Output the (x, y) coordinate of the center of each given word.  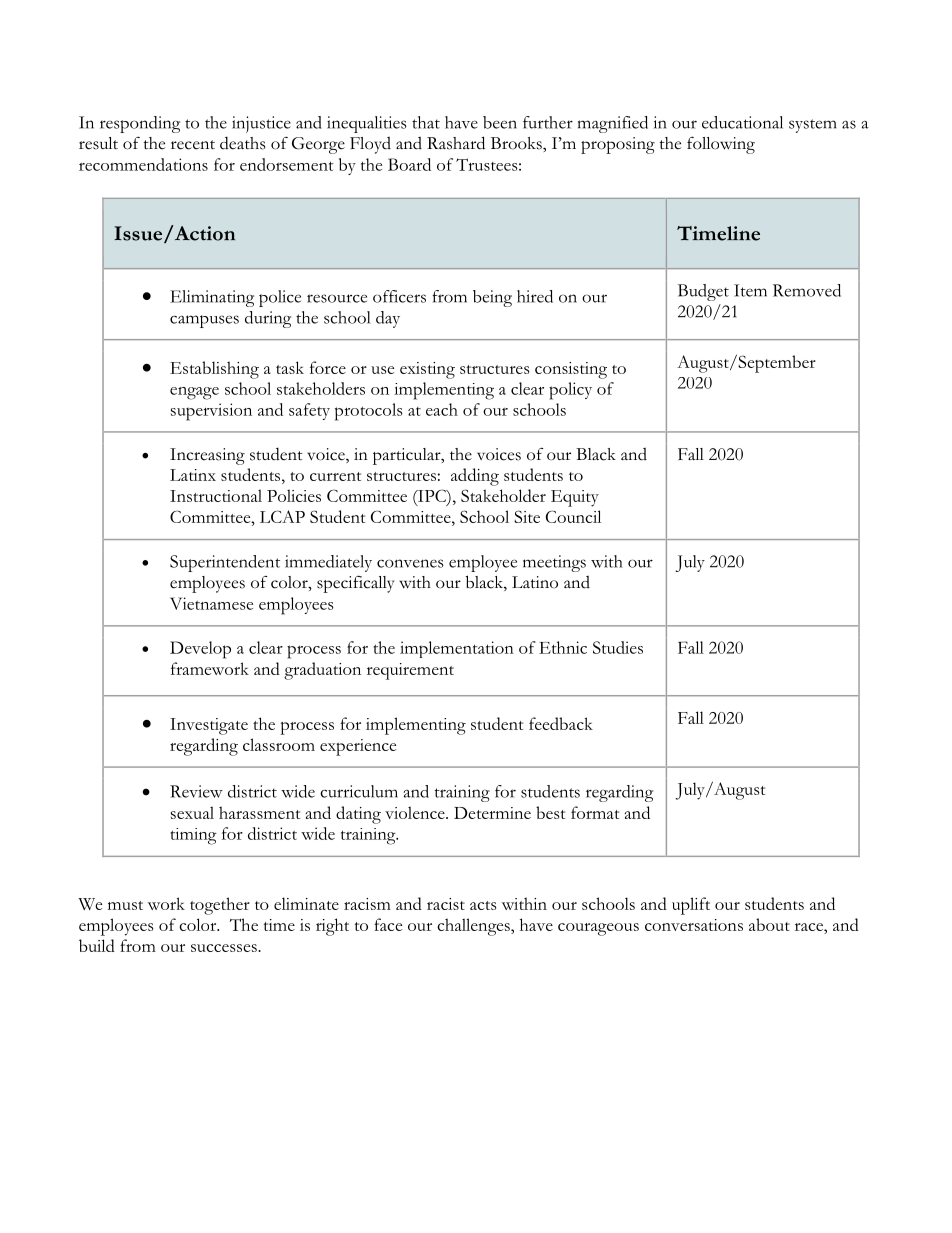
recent (193, 145)
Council (573, 516)
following (721, 145)
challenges (474, 927)
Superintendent (225, 563)
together (220, 906)
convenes (410, 563)
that (426, 122)
